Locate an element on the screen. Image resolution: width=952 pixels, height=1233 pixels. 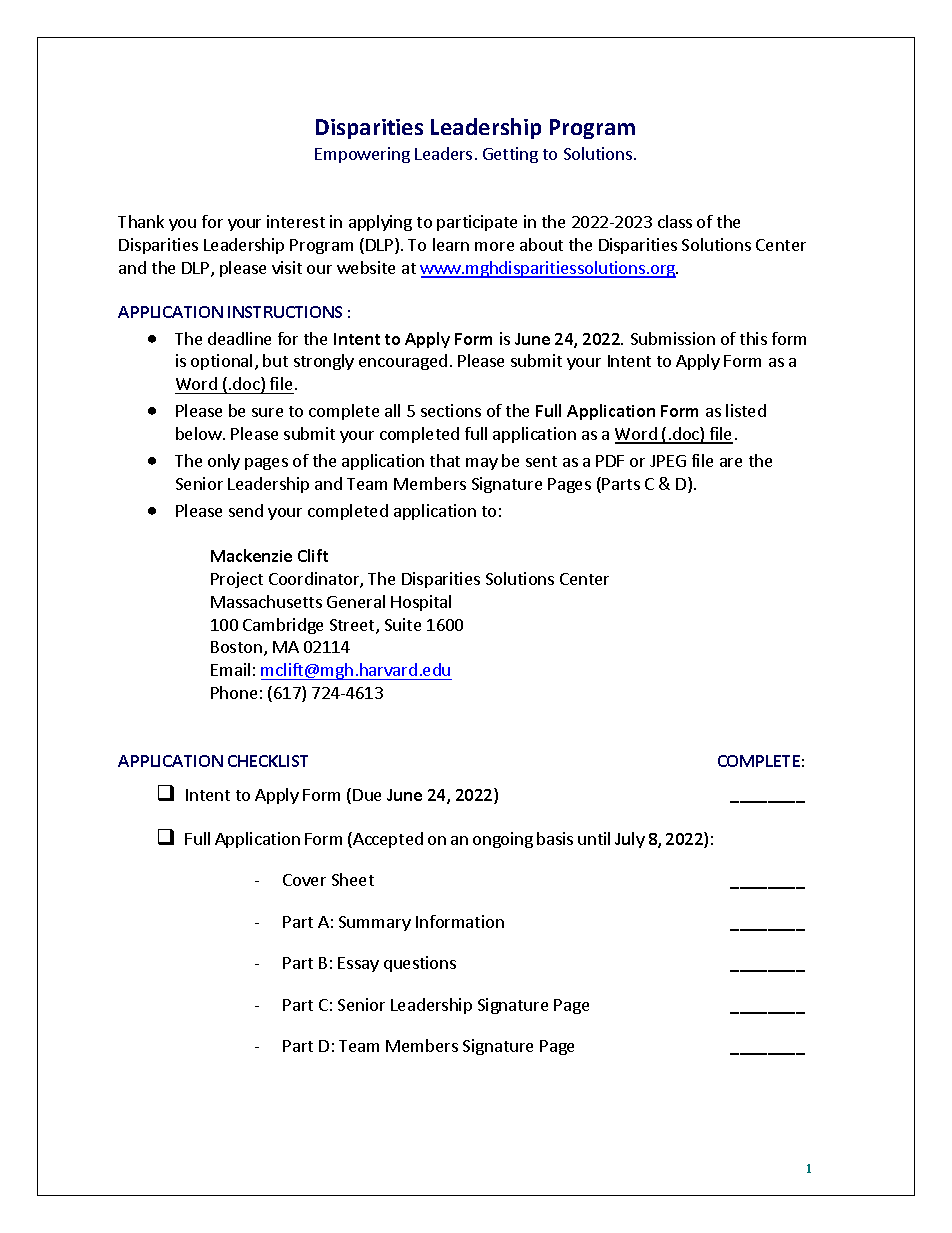
class is located at coordinates (675, 221).
